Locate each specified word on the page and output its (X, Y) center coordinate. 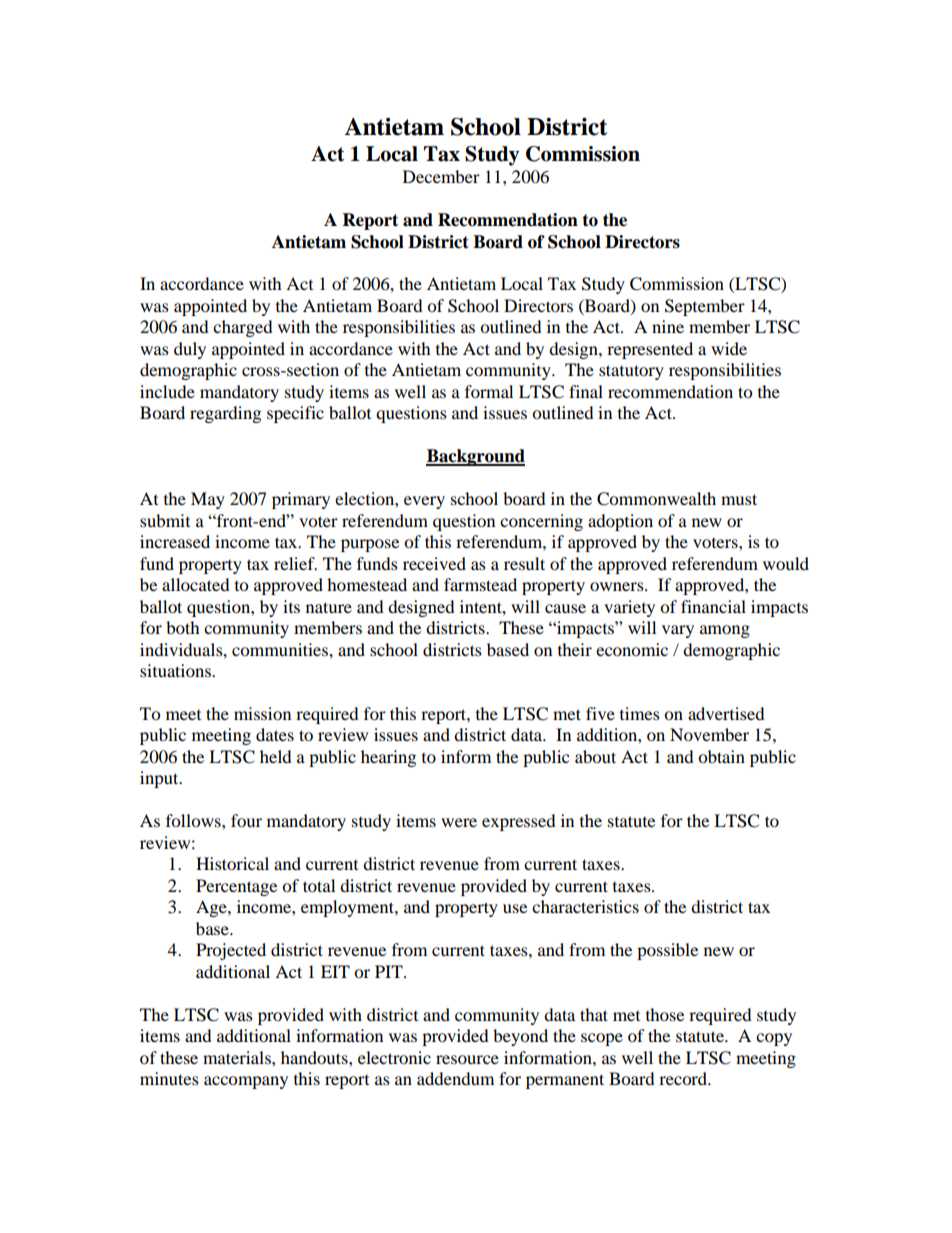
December (441, 176)
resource (467, 1059)
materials (238, 1057)
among (725, 631)
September (705, 307)
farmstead (480, 584)
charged (243, 328)
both (183, 627)
